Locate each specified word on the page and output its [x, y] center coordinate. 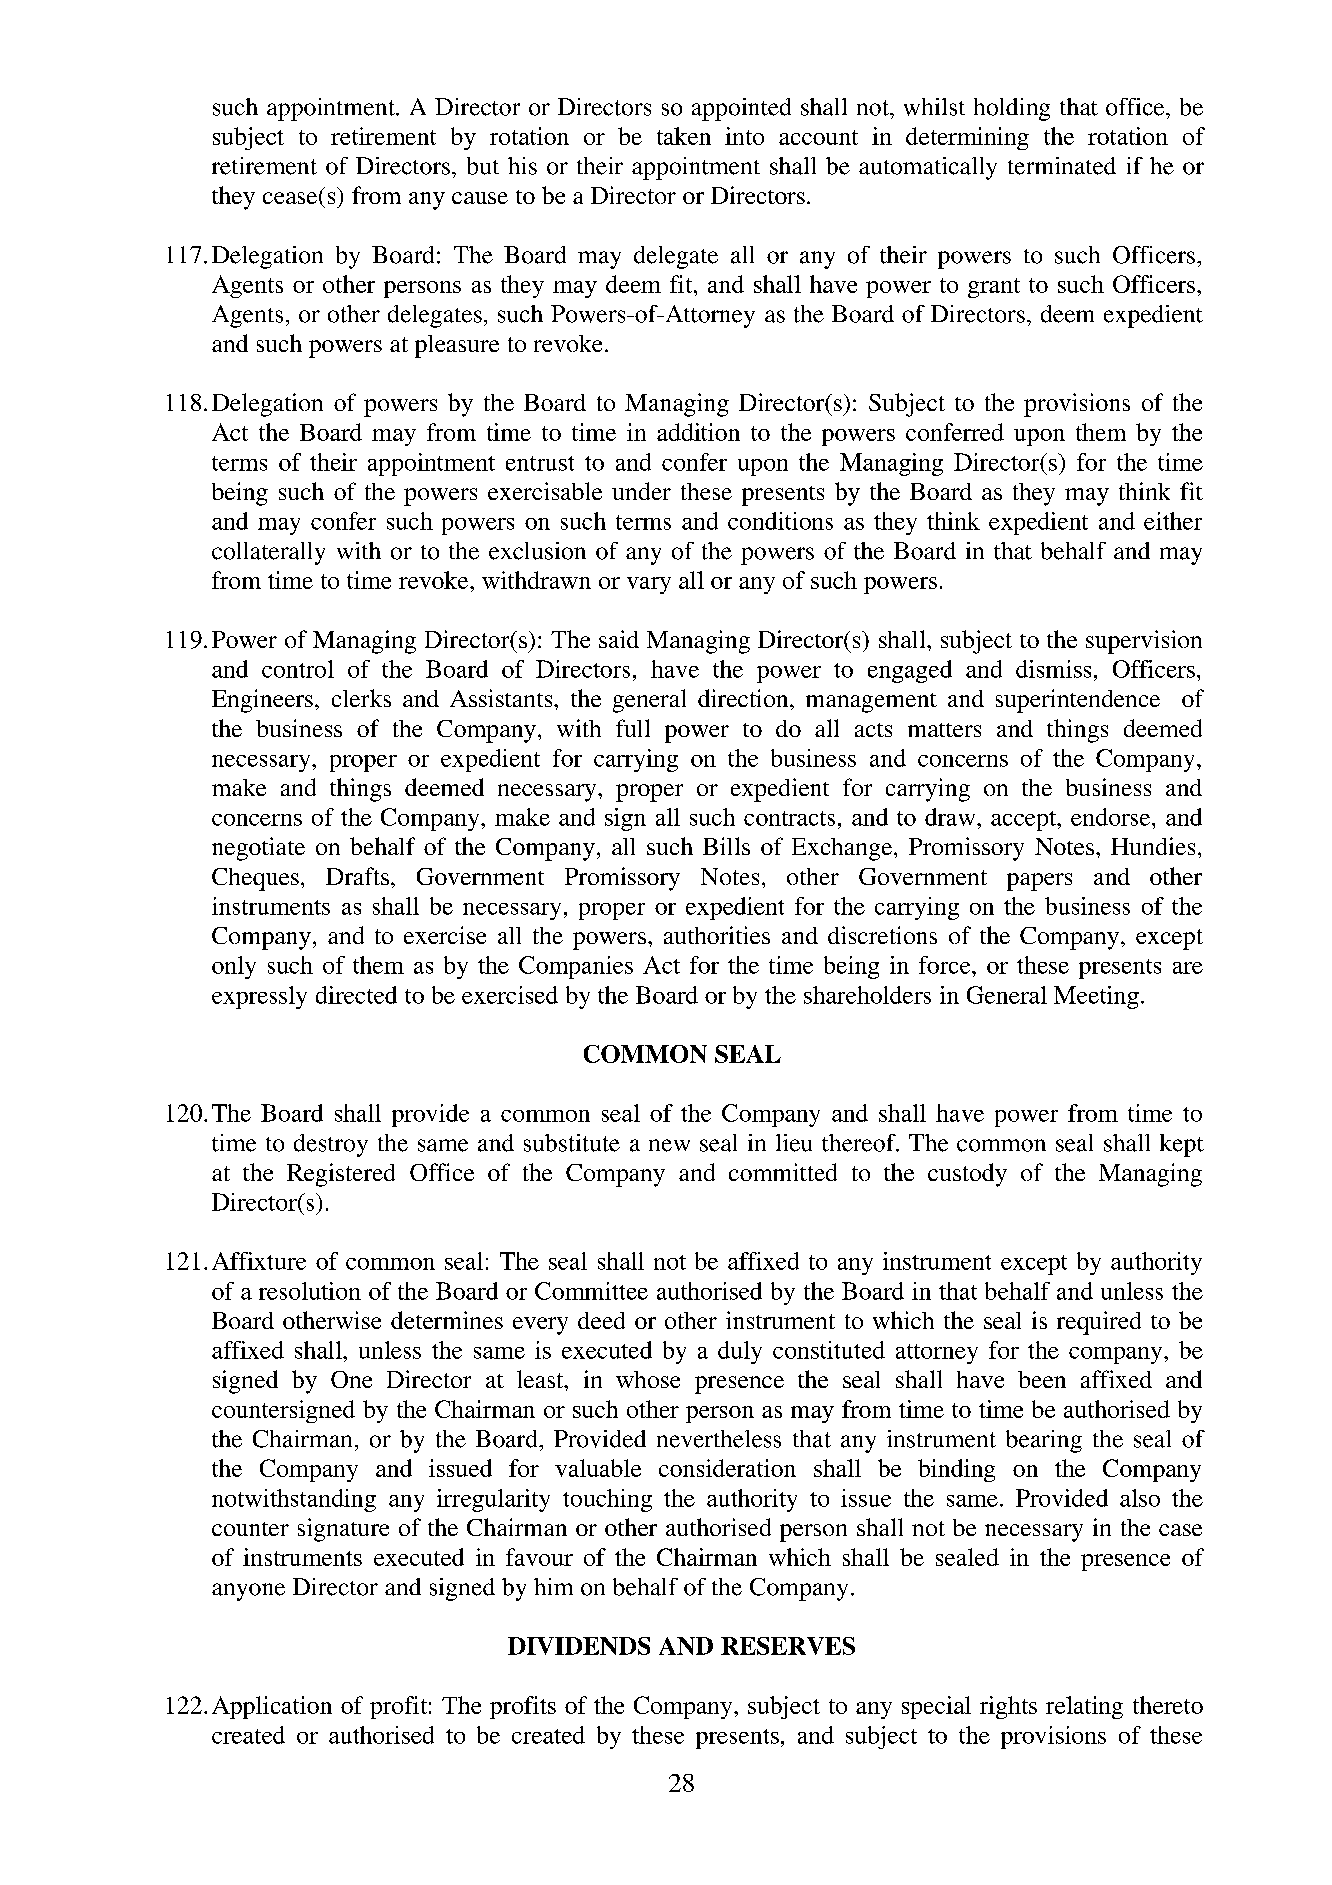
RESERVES [788, 1646]
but [483, 166]
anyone [248, 1592]
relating [1084, 1707]
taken [684, 136]
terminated [1062, 166]
